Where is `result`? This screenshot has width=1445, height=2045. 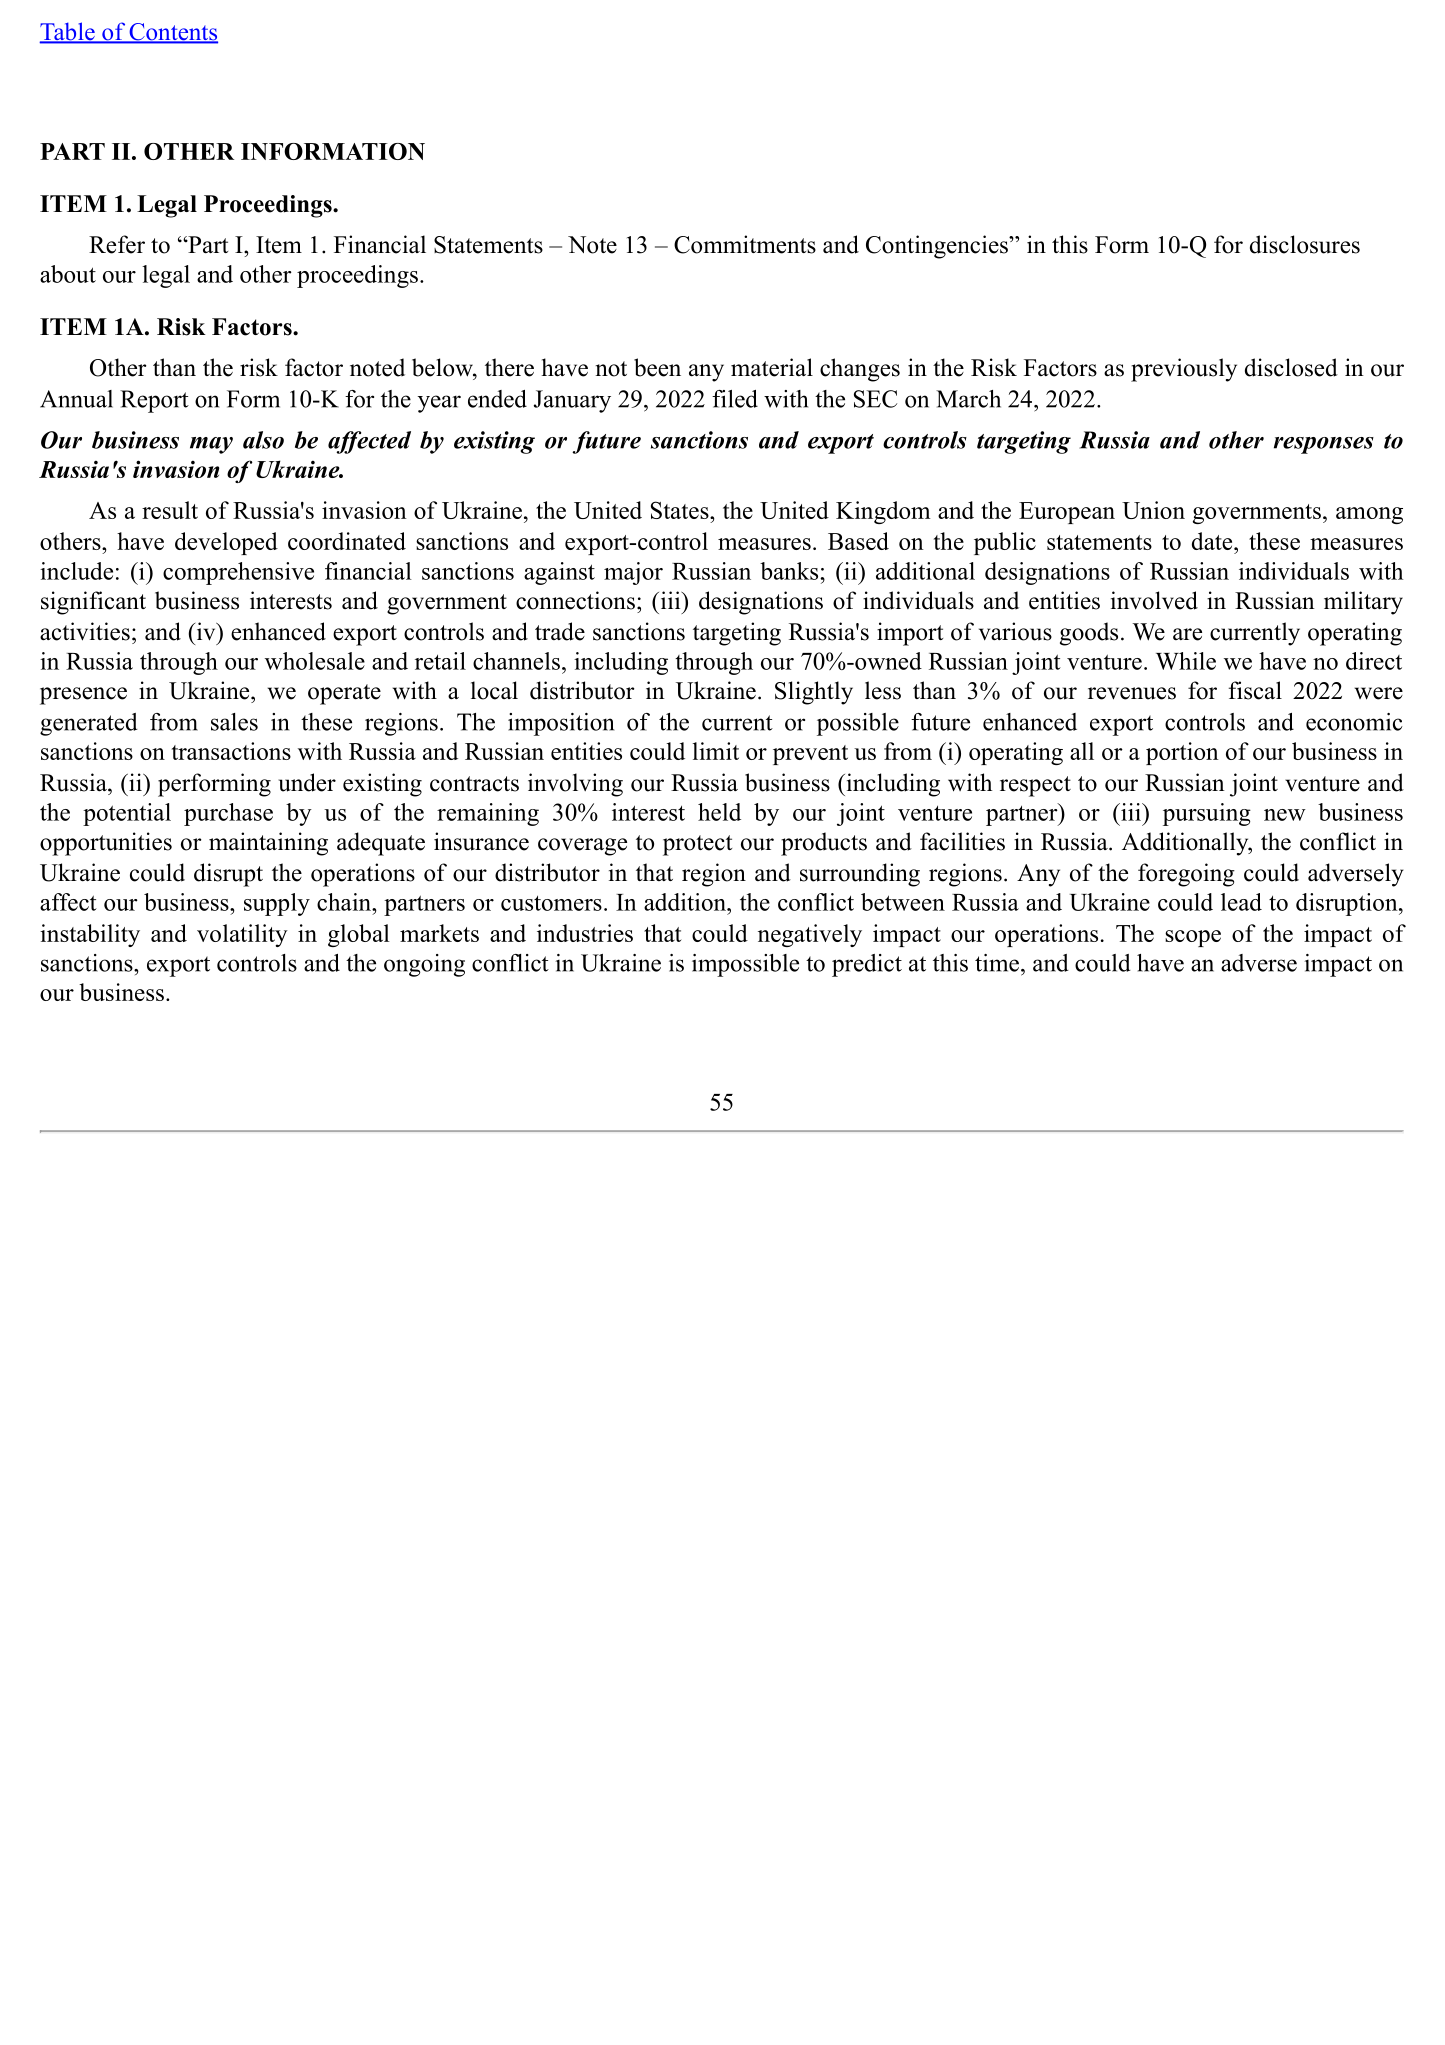 result is located at coordinates (170, 510).
